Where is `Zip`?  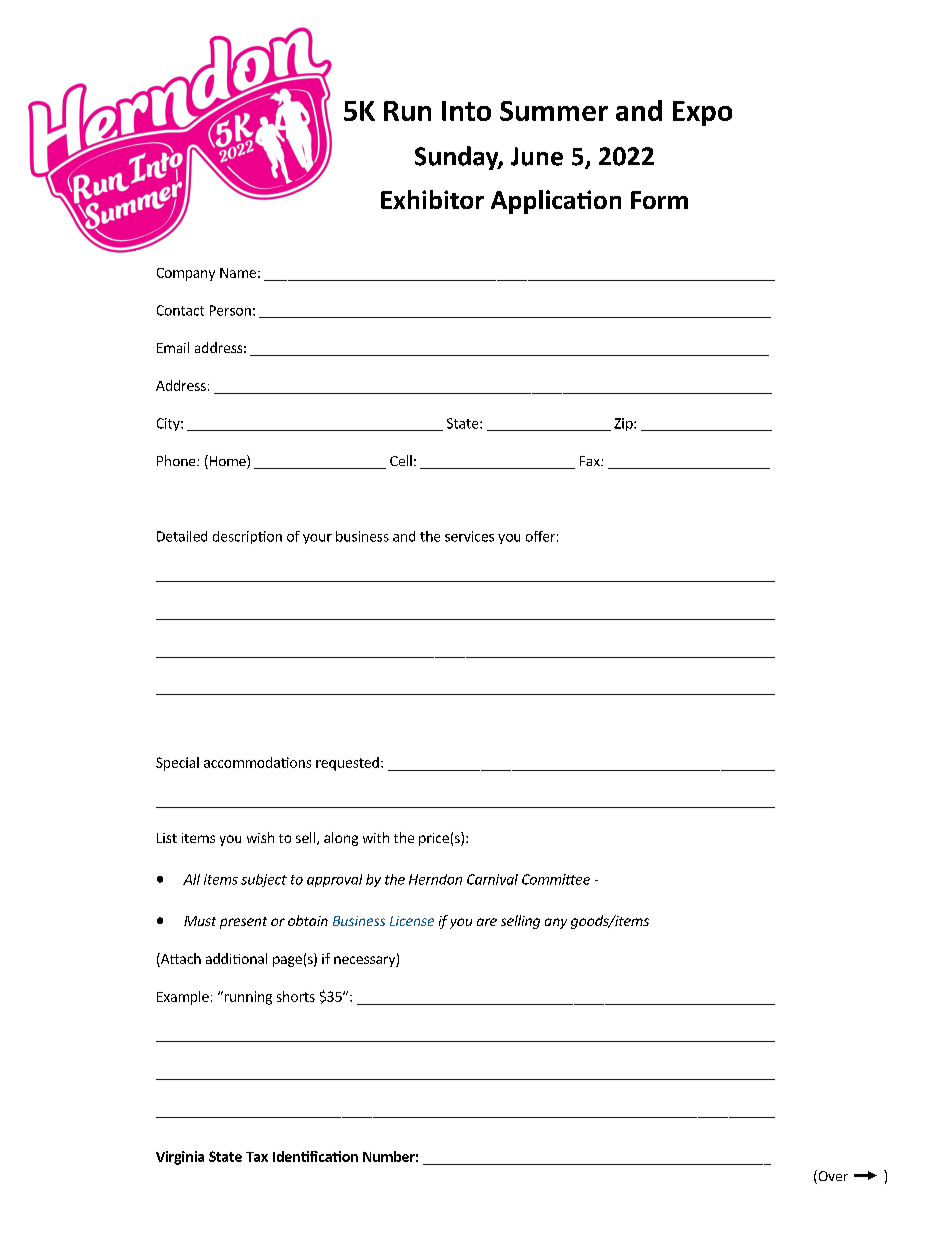
Zip is located at coordinates (624, 424).
